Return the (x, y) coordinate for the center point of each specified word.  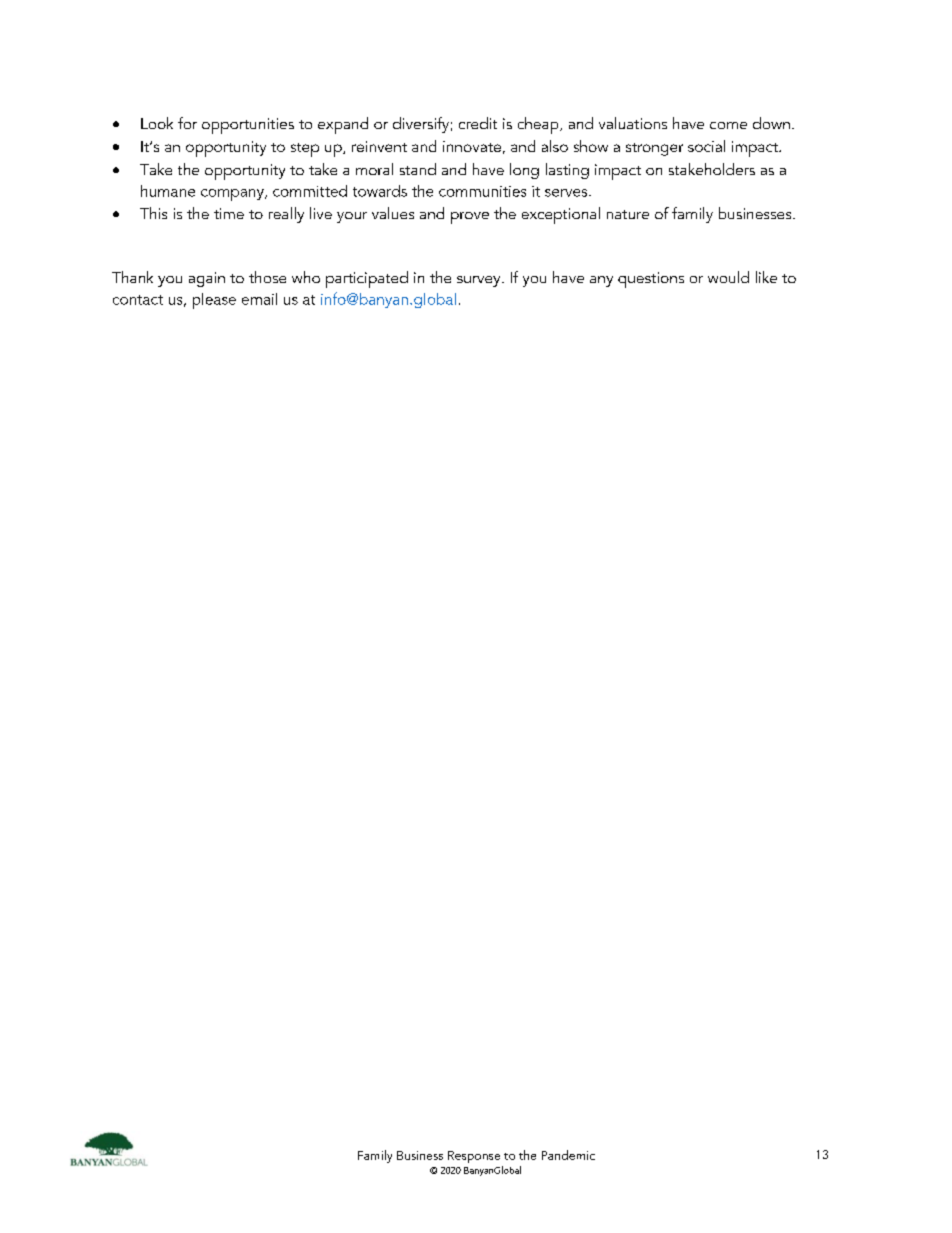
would (728, 277)
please (214, 301)
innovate (472, 146)
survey (480, 281)
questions (651, 280)
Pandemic (568, 1155)
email (259, 299)
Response (474, 1157)
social (706, 146)
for (187, 123)
